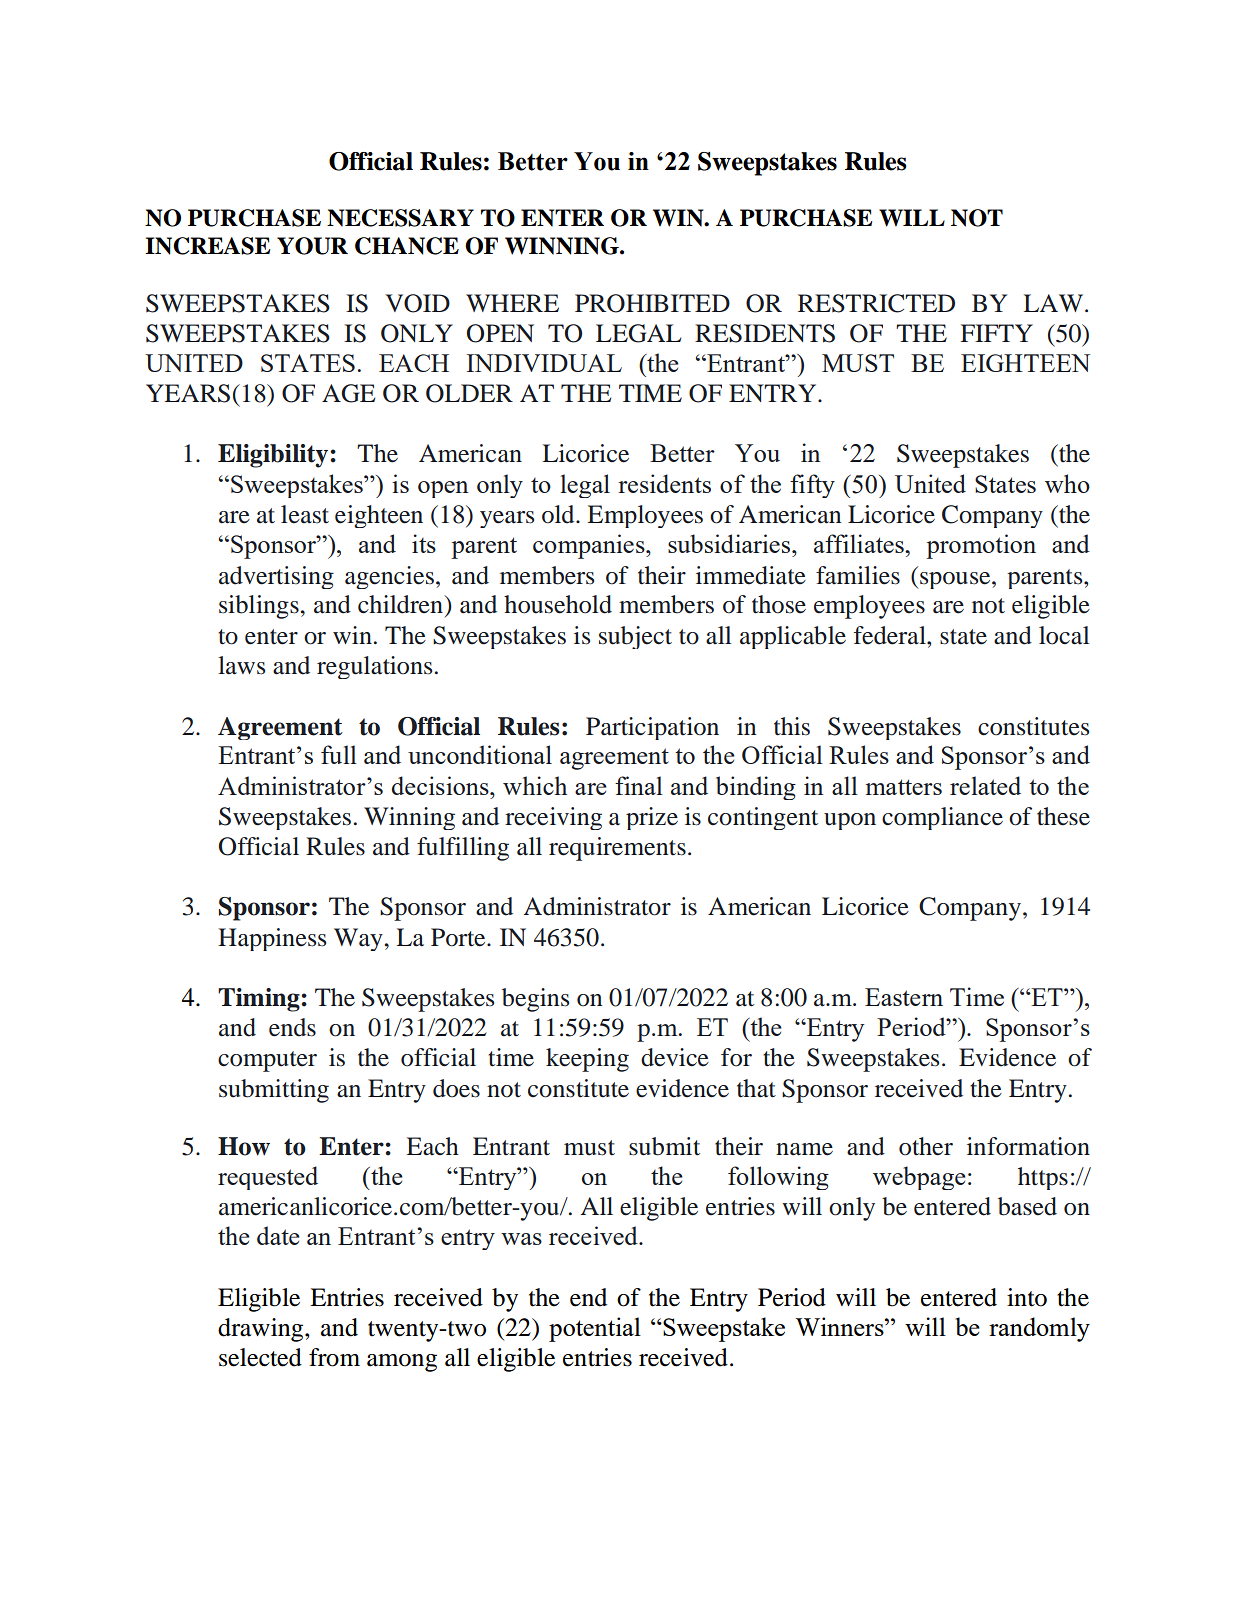  I want to click on related, so click(985, 785).
